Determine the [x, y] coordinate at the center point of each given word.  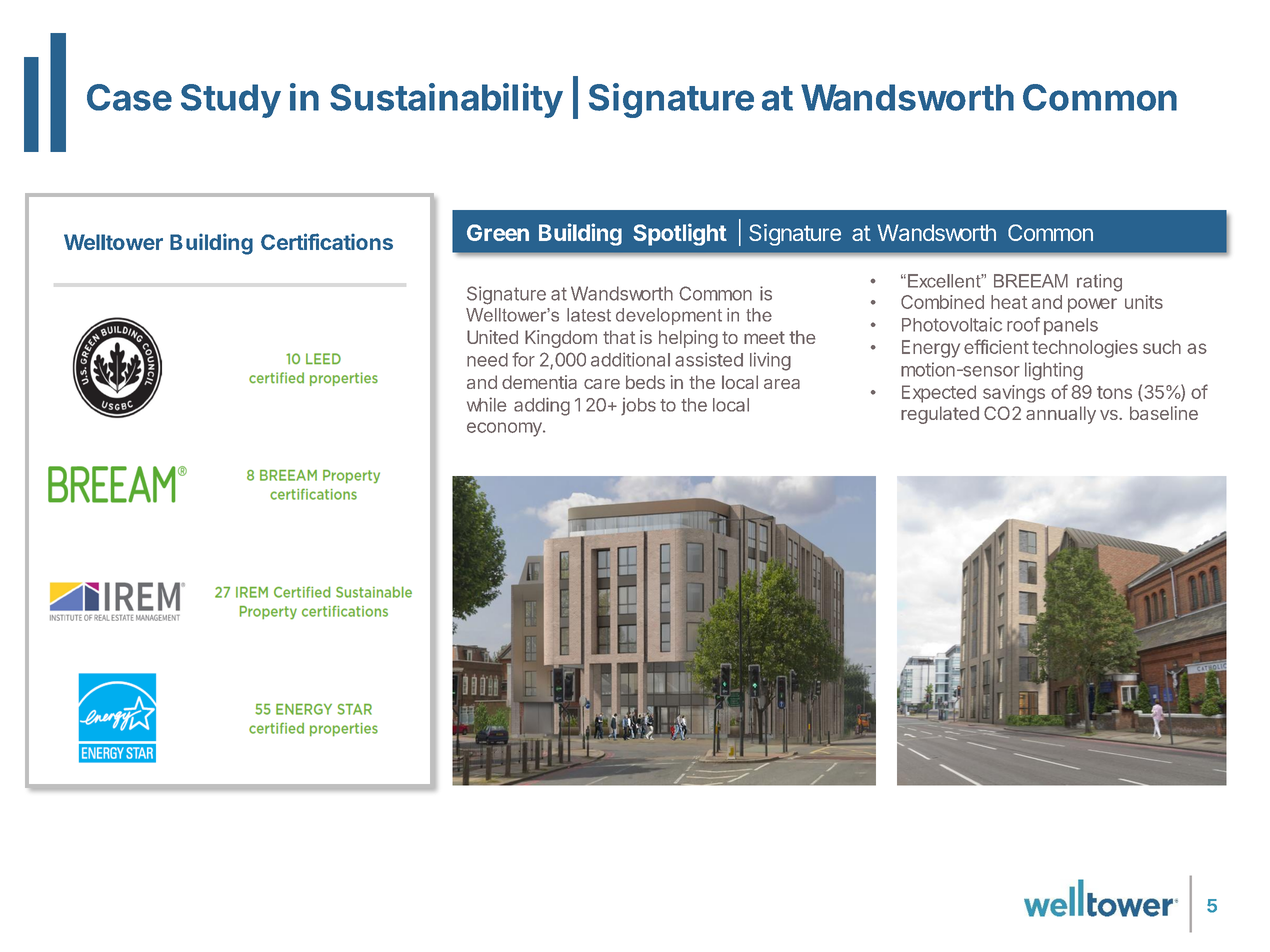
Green [498, 232]
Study [231, 101]
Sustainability [446, 100]
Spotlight [680, 234]
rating [1099, 283]
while [487, 404]
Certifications [327, 241]
